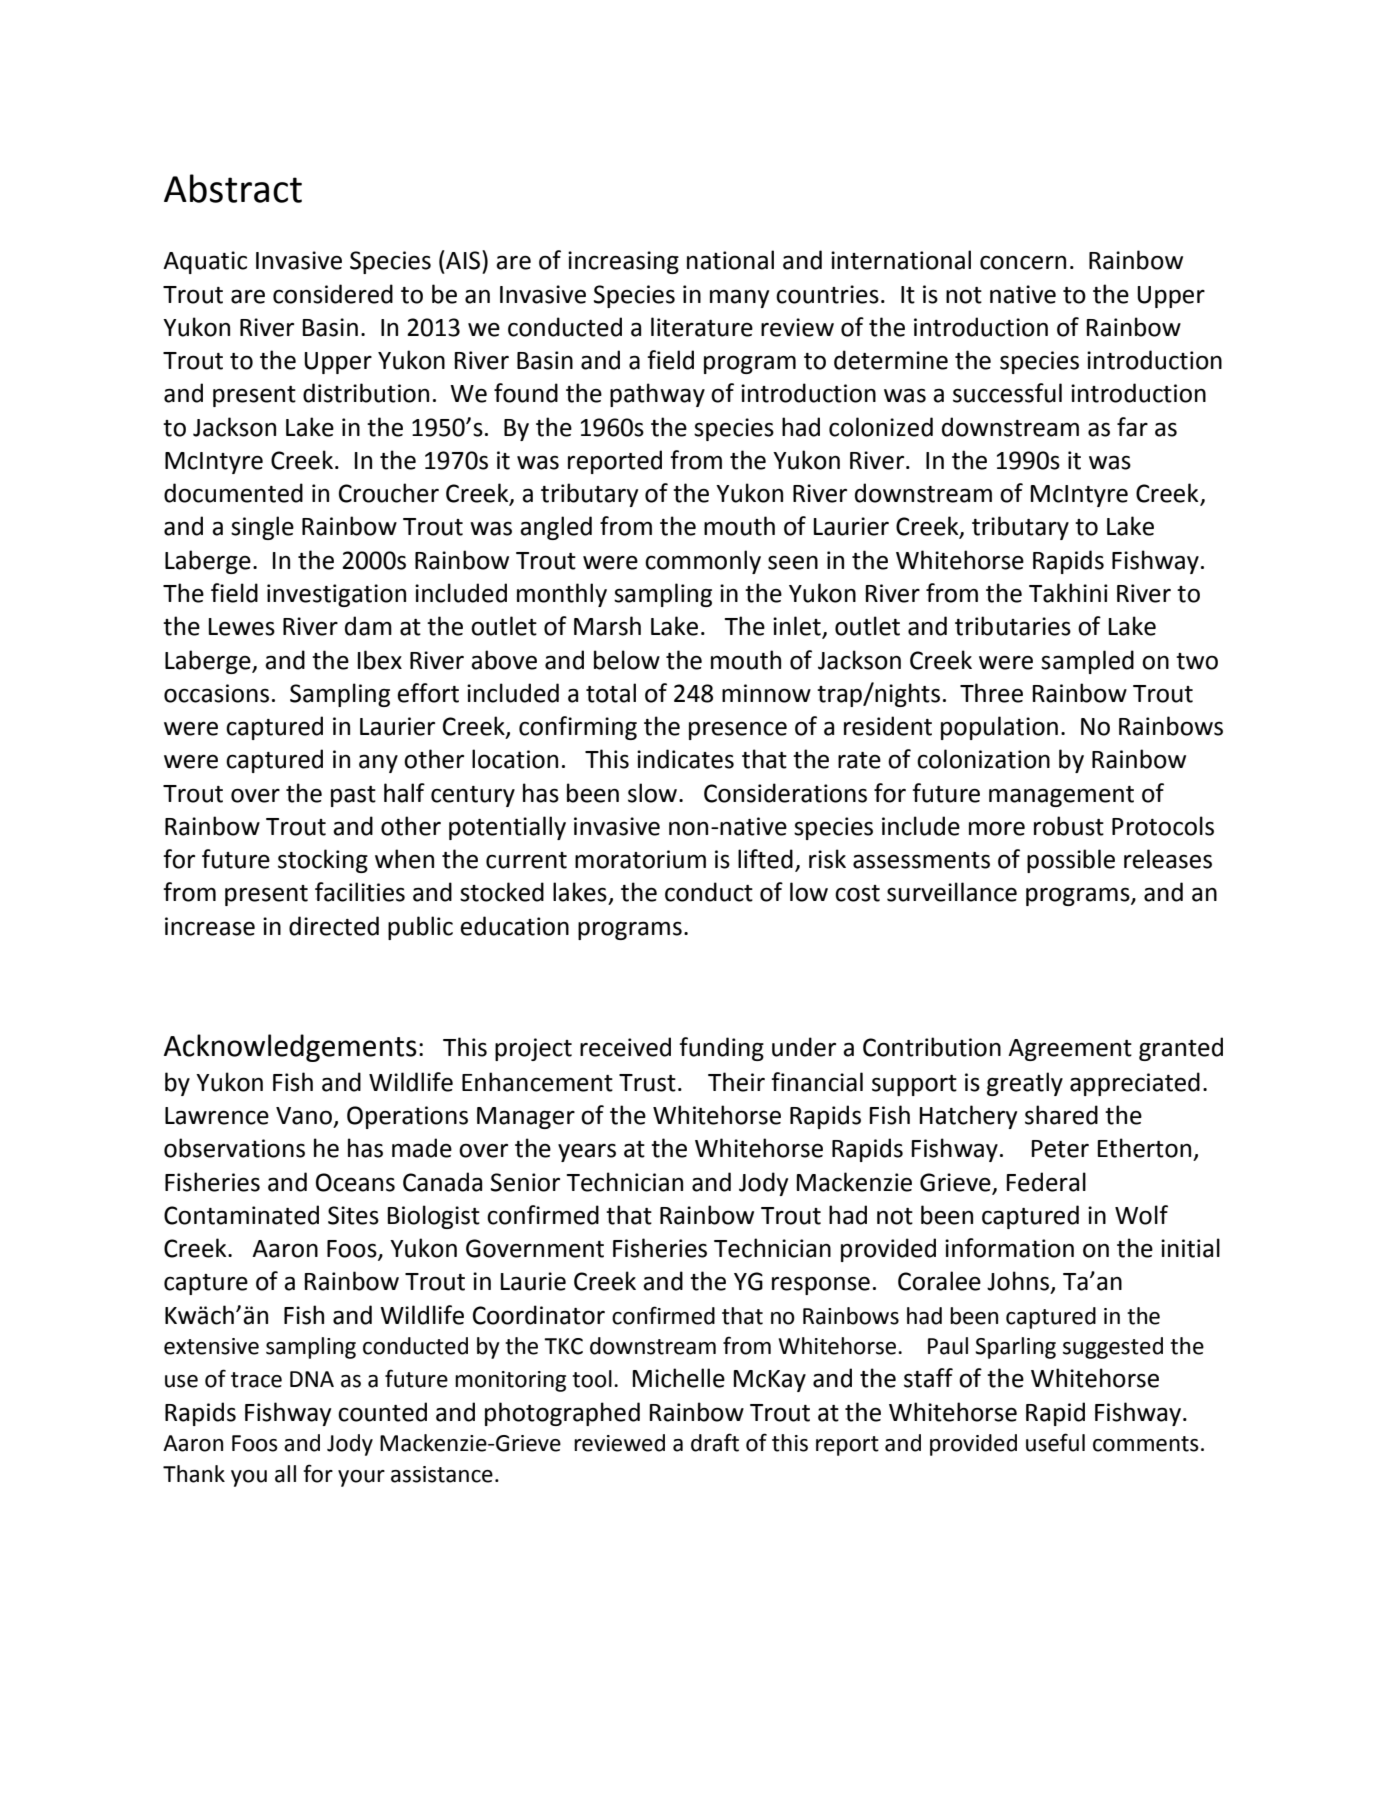  What do you see at coordinates (361, 1478) in the page?
I see `your` at bounding box center [361, 1478].
